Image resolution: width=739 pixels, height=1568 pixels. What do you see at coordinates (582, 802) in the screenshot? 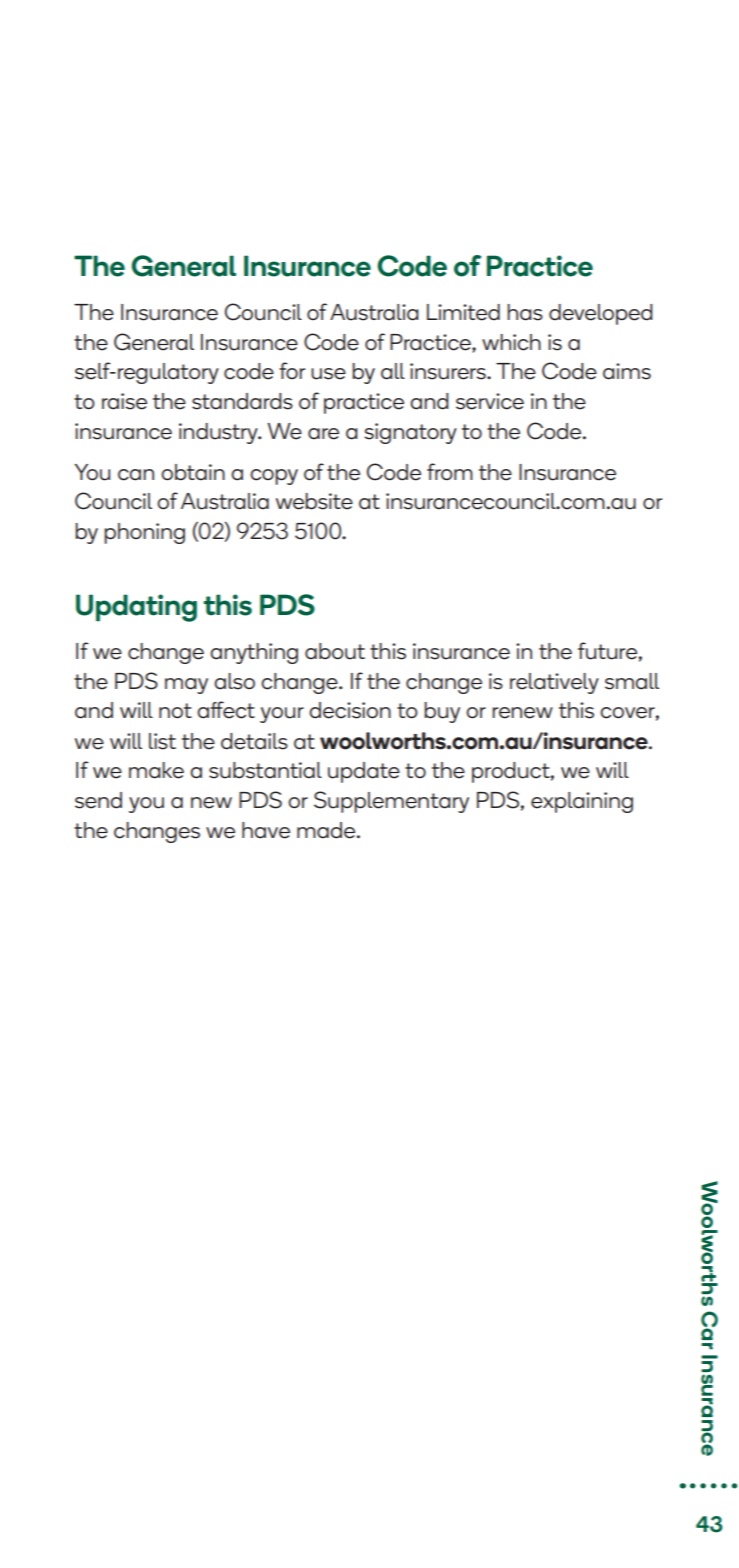
I see `explaining` at bounding box center [582, 802].
